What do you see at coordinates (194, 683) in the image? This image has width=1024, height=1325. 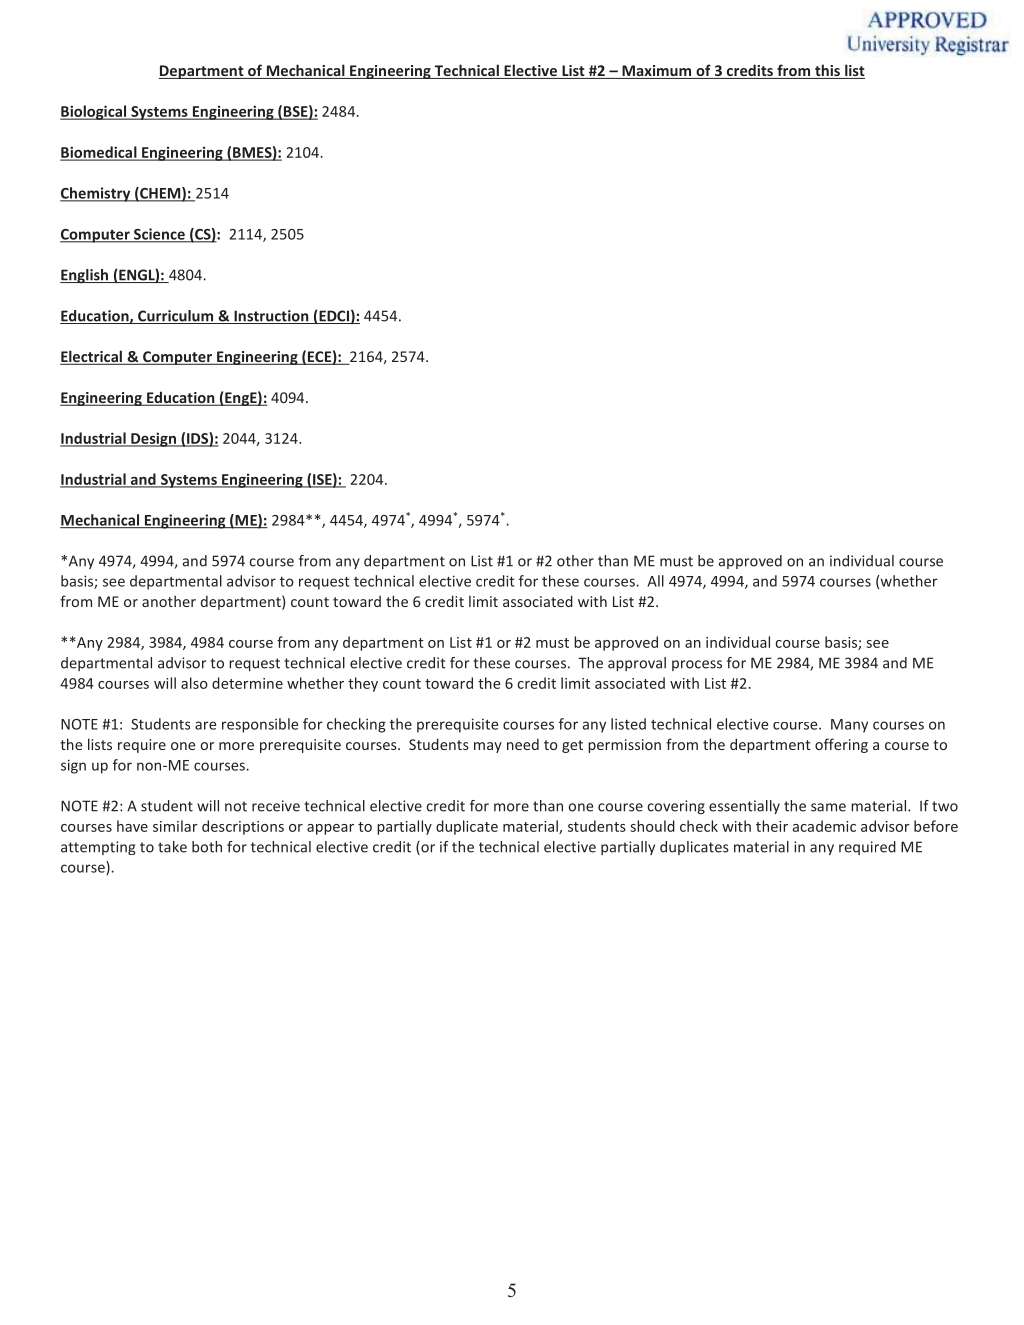 I see `also` at bounding box center [194, 683].
